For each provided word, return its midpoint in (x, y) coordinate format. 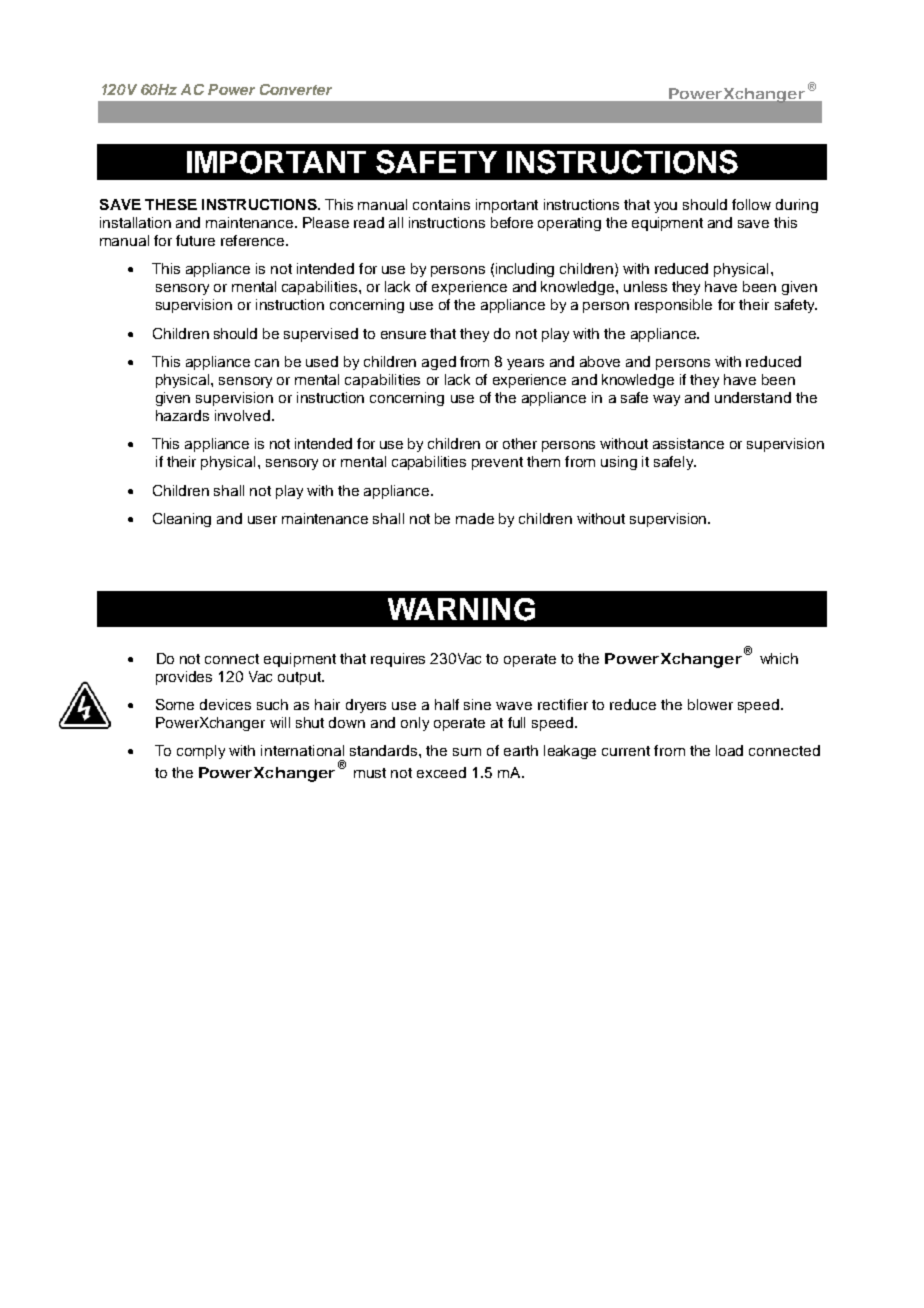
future (195, 240)
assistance (688, 443)
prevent (497, 463)
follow (751, 204)
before (512, 222)
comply (201, 752)
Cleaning (182, 520)
